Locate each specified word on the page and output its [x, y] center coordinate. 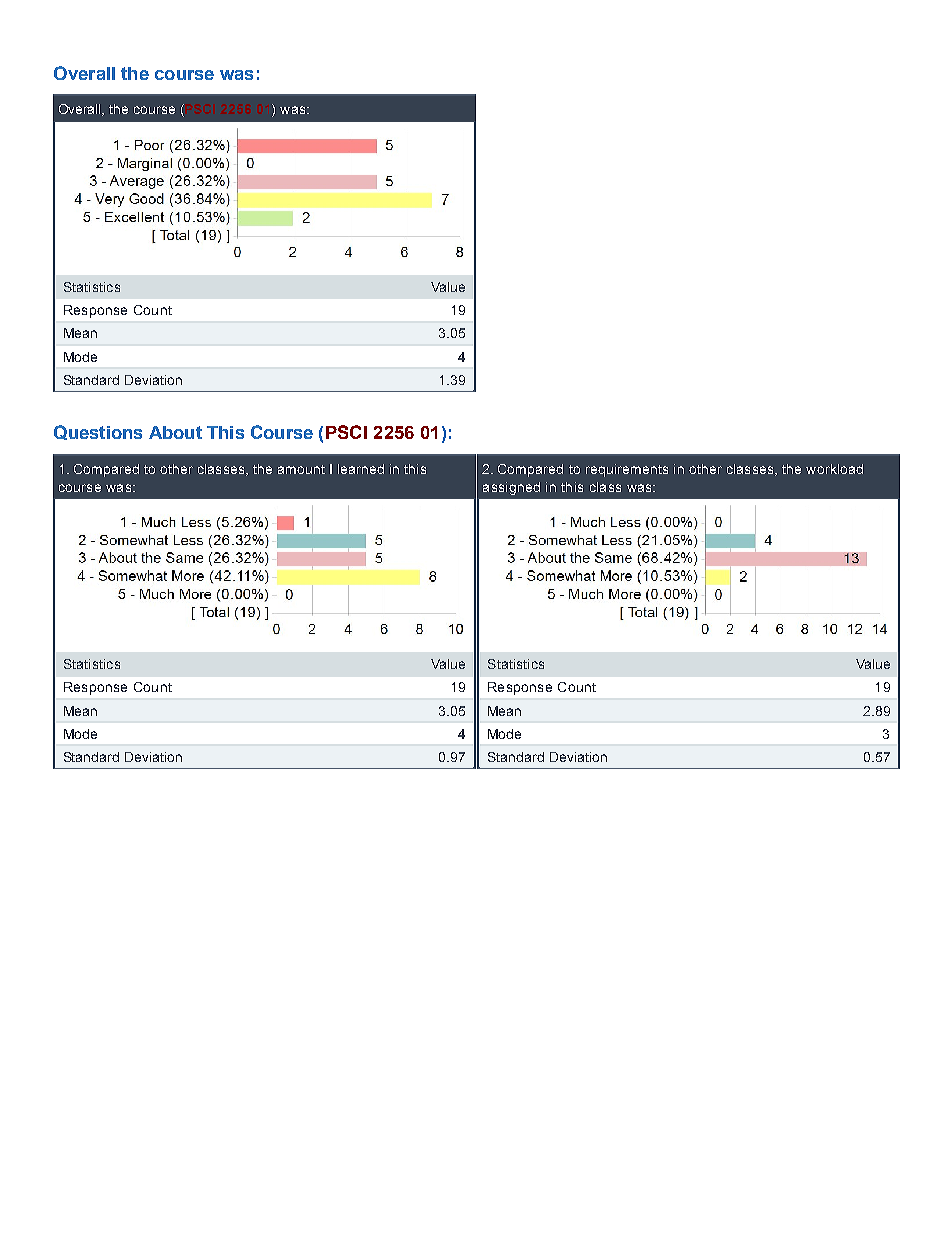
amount [301, 469]
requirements [627, 470]
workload [834, 469]
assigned [511, 488]
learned [361, 469]
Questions [98, 432]
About [175, 432]
